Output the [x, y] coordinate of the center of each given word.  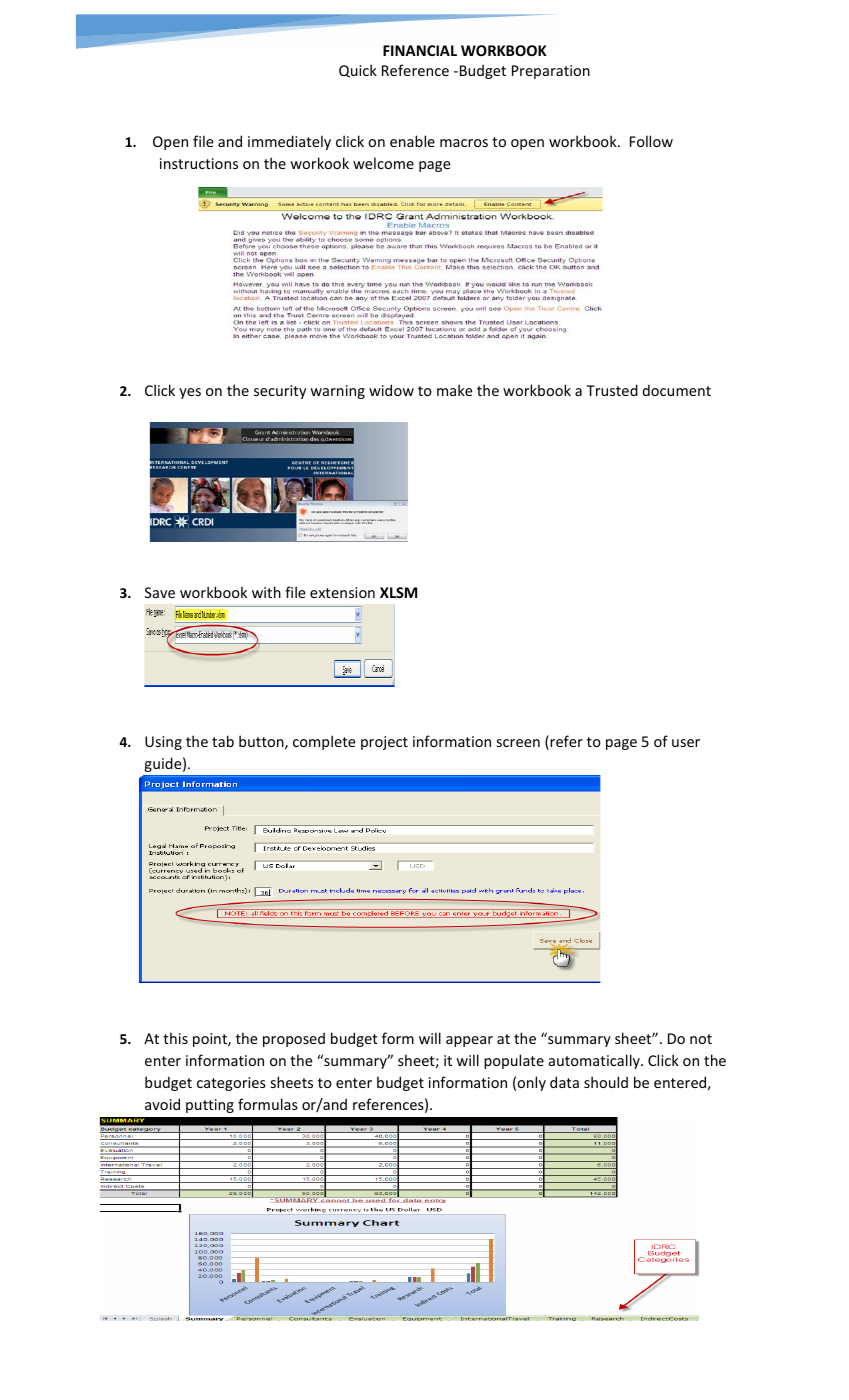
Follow [651, 141]
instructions [199, 163]
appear [469, 1041]
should [606, 1082]
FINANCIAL [420, 50]
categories [231, 1084]
